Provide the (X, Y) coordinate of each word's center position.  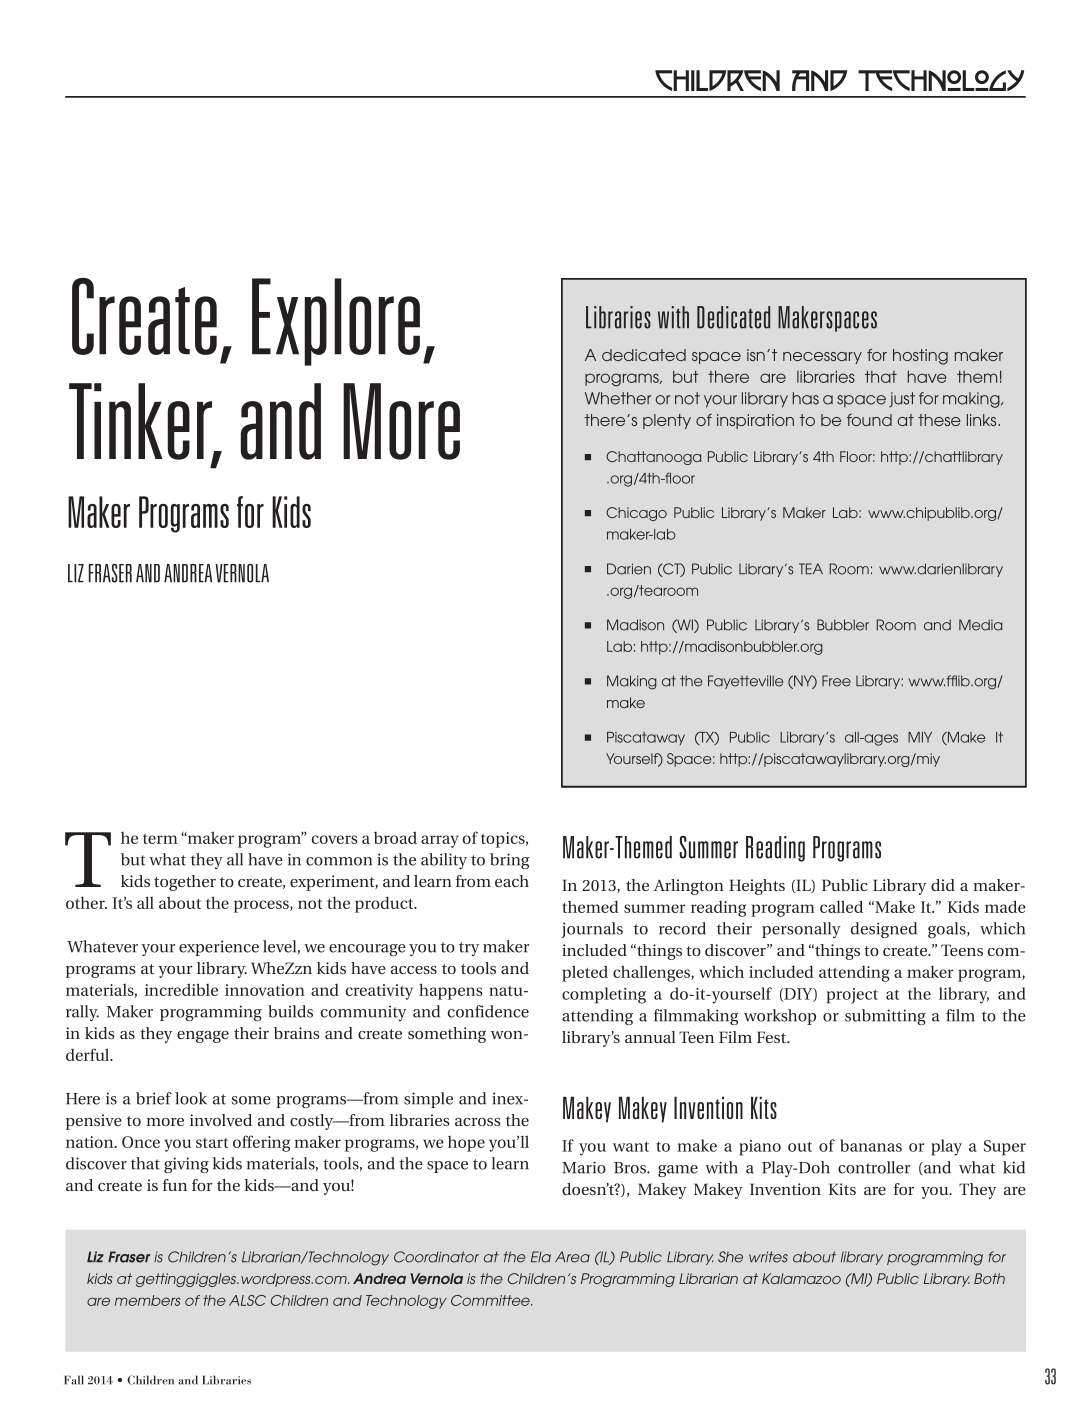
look (191, 1098)
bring (509, 861)
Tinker (142, 422)
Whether (618, 398)
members (148, 1300)
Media (980, 625)
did (943, 885)
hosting (920, 357)
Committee (491, 1300)
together (185, 883)
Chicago (636, 514)
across (478, 1122)
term (160, 839)
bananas (871, 1145)
